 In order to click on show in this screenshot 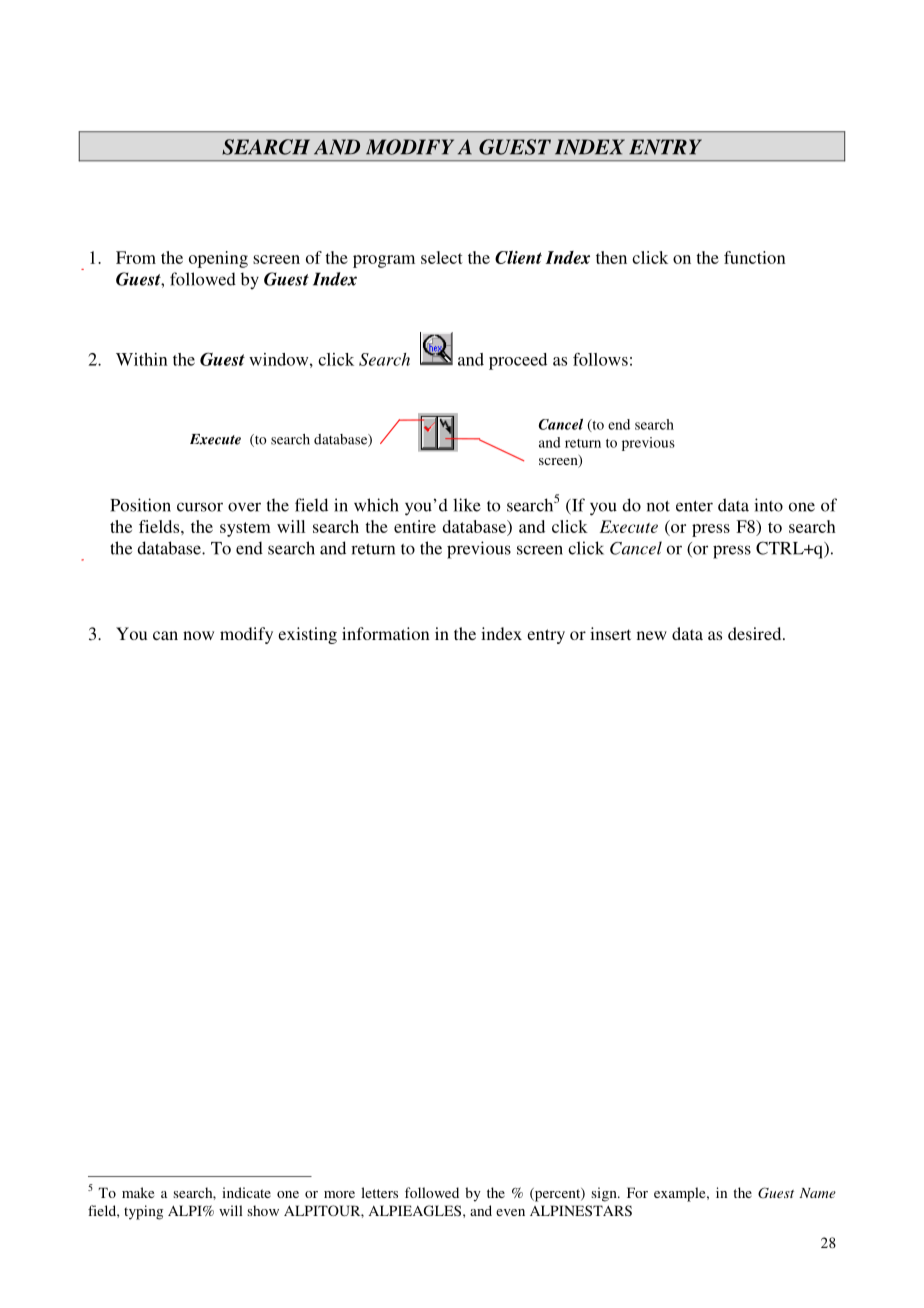, I will do `click(263, 1210)`.
